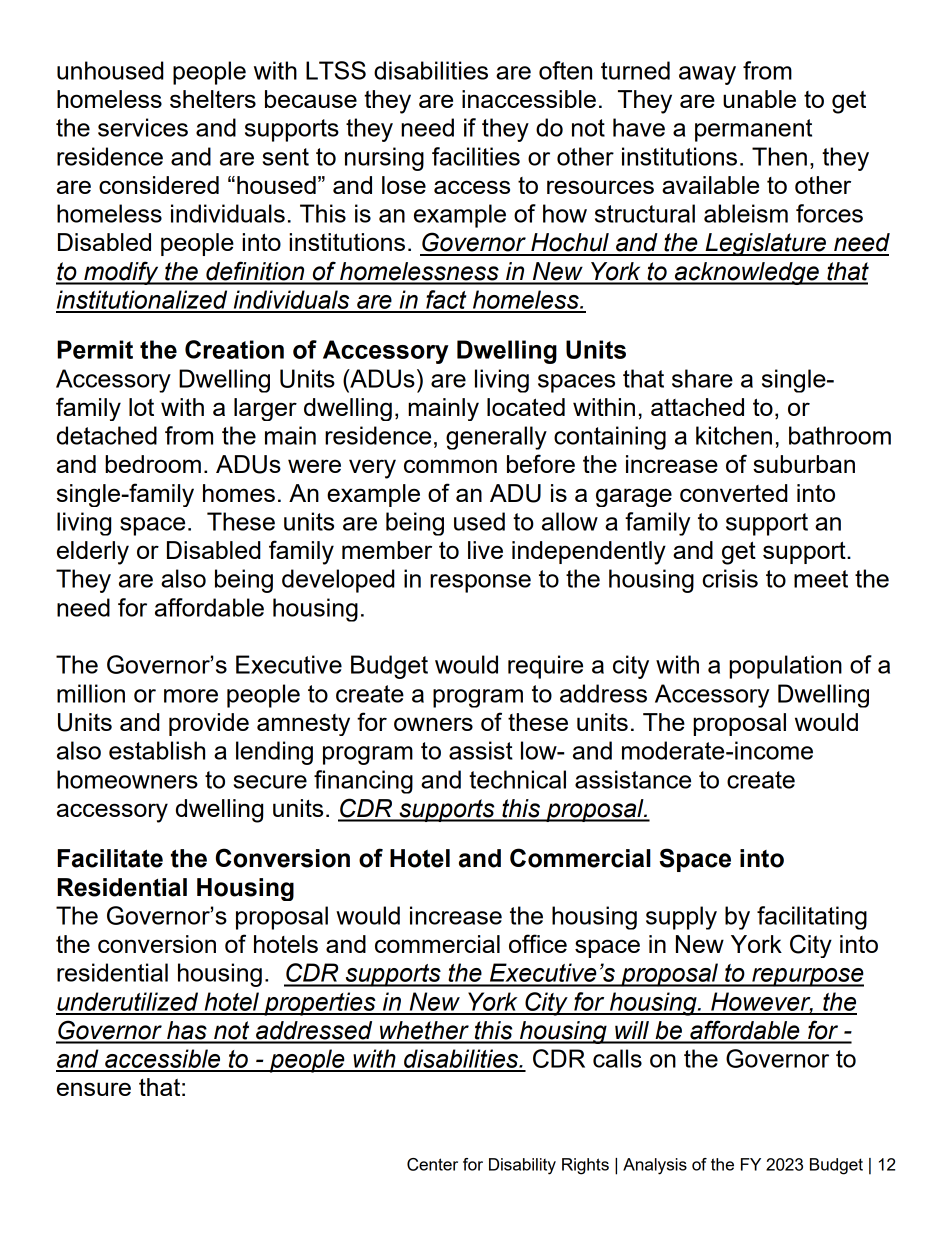  What do you see at coordinates (94, 1089) in the screenshot?
I see `ensure` at bounding box center [94, 1089].
